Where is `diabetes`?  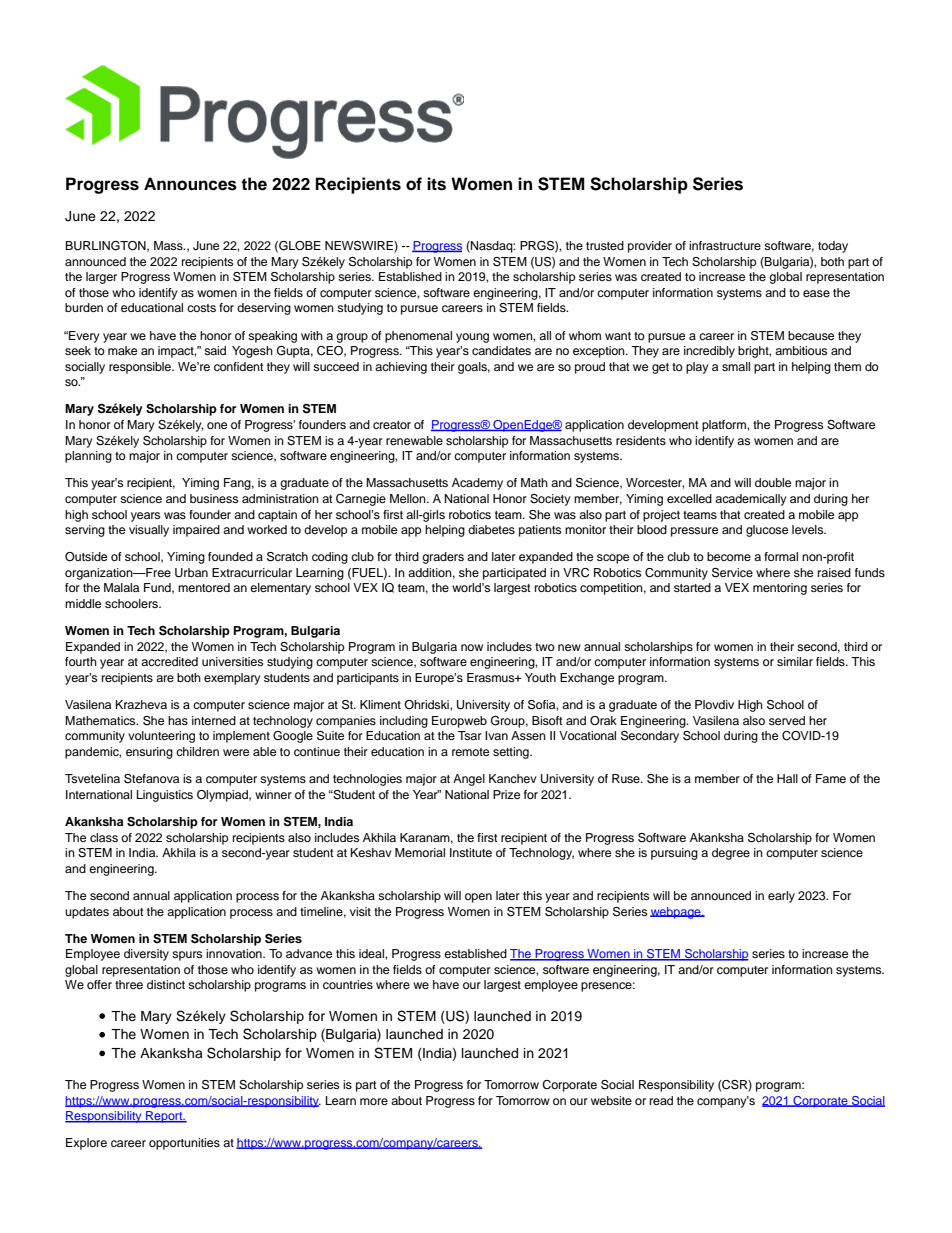
diabetes is located at coordinates (491, 529).
